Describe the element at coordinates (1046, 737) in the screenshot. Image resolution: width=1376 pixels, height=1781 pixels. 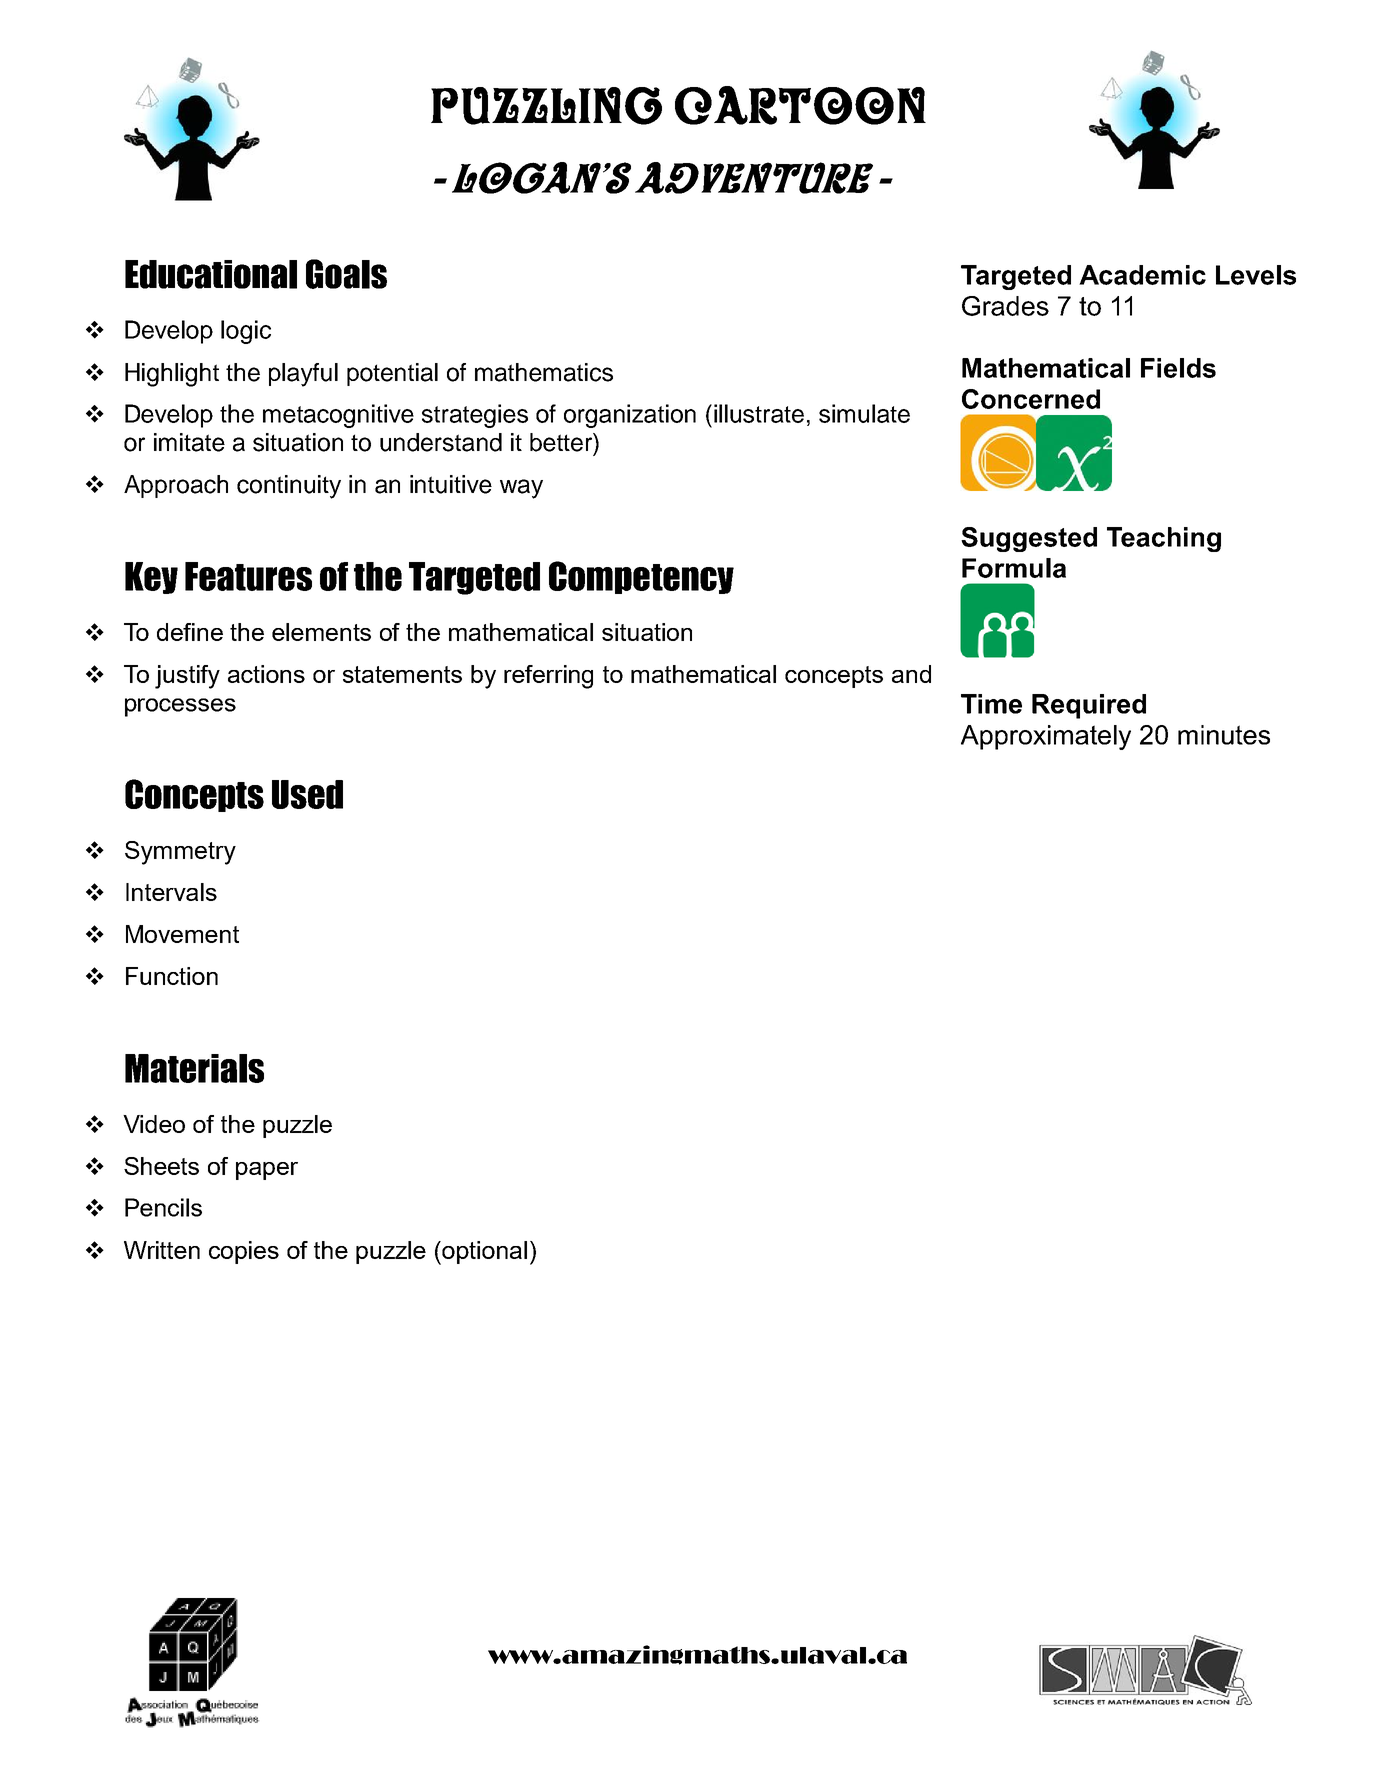
I see `Approximately` at that location.
